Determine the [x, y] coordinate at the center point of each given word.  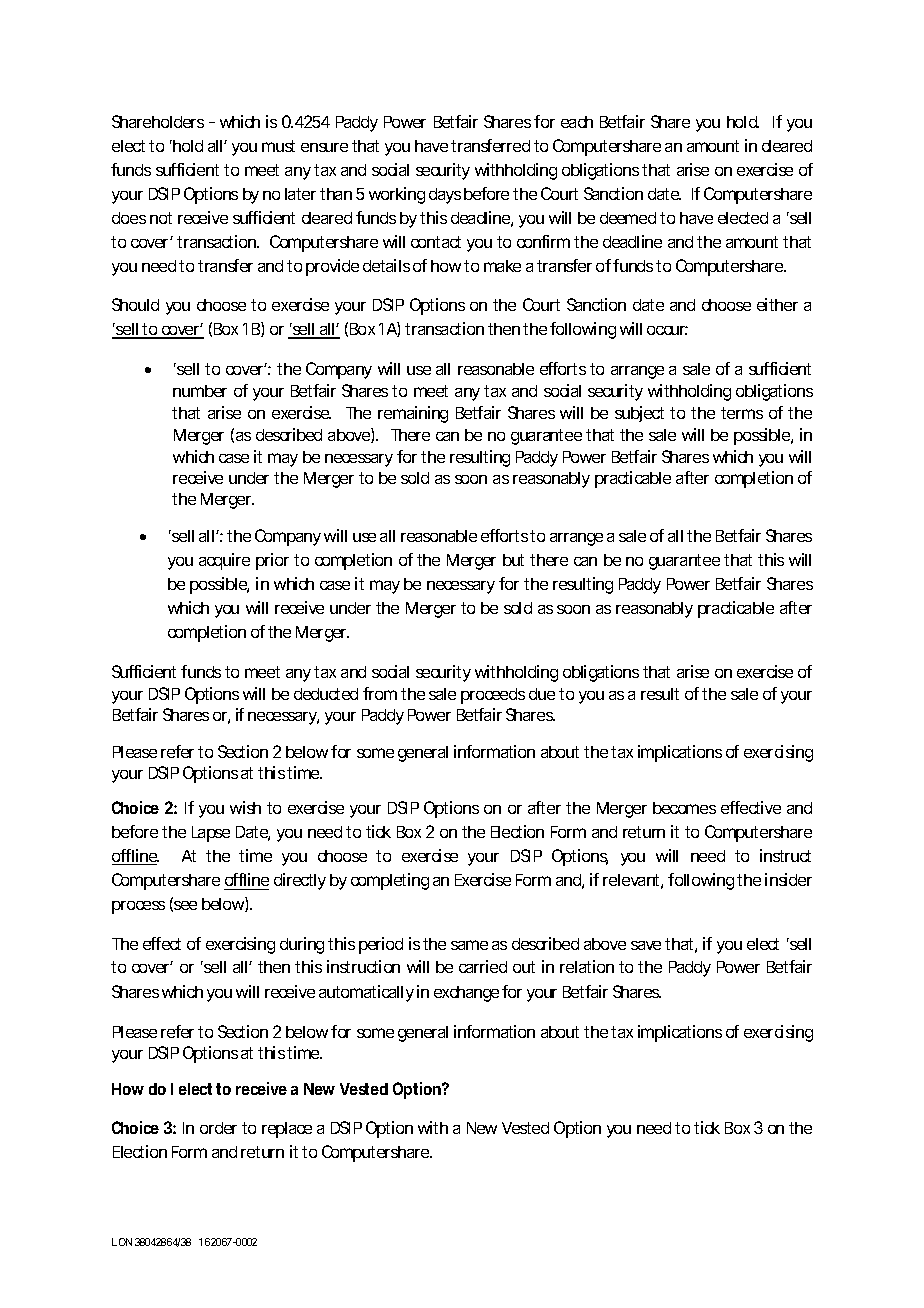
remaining [413, 414]
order [218, 1128]
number [200, 391]
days [445, 196]
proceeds [493, 696]
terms [742, 413]
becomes [684, 808]
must [278, 146]
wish [245, 807]
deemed [628, 218]
